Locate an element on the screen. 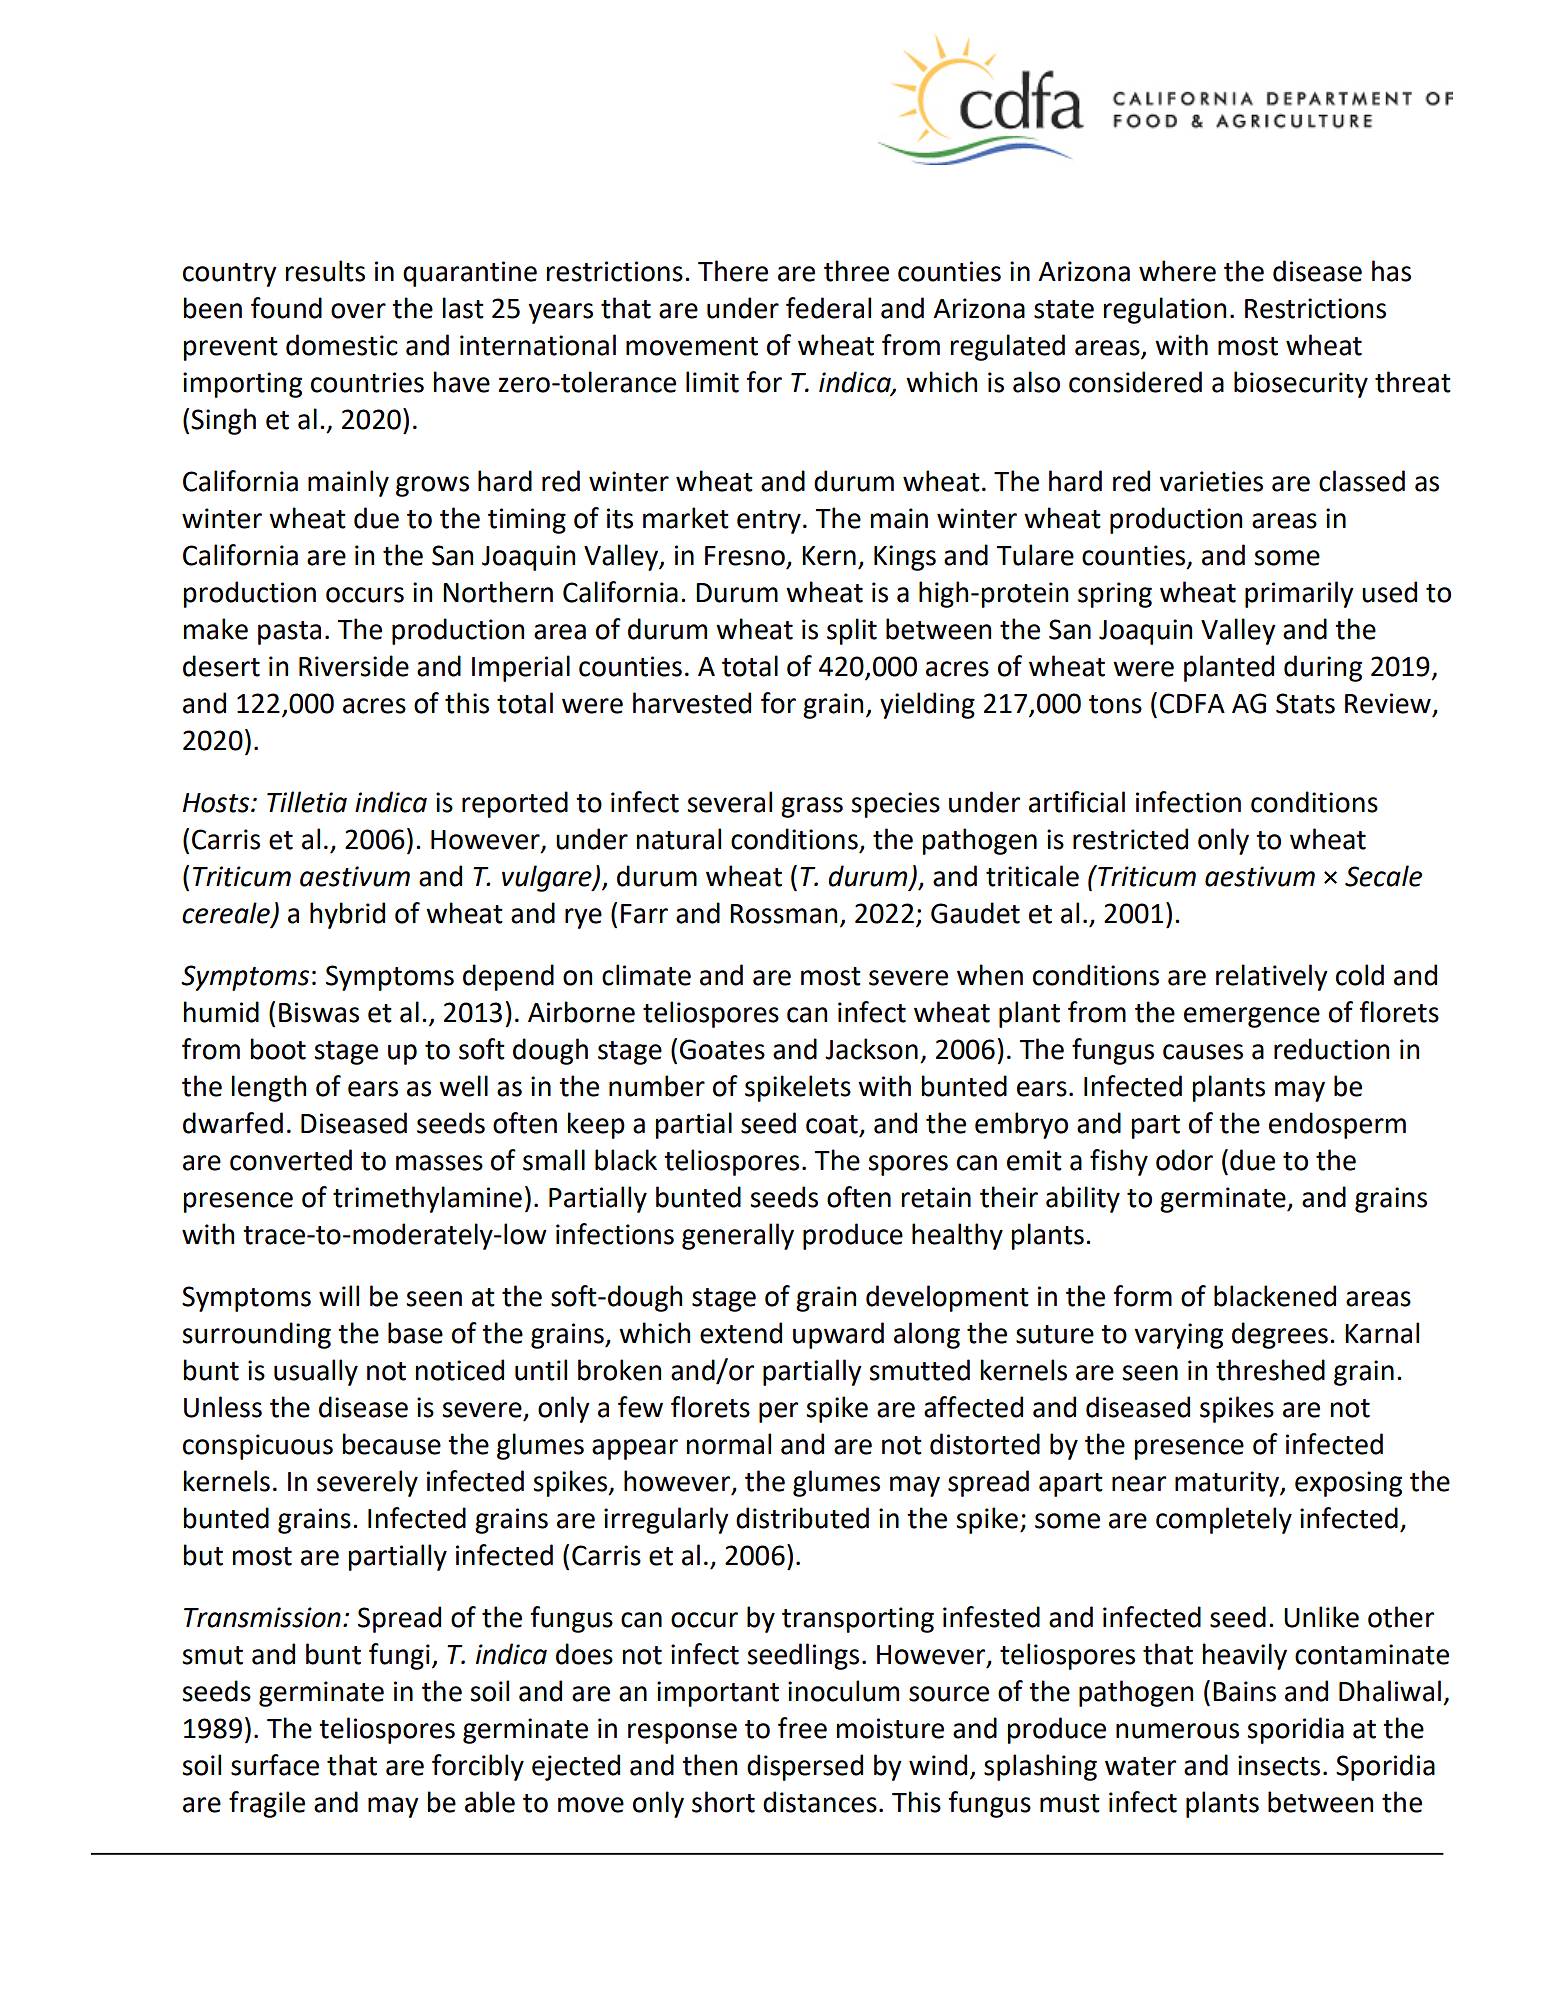 Image resolution: width=1545 pixels, height=1999 pixels. will is located at coordinates (339, 1295).
